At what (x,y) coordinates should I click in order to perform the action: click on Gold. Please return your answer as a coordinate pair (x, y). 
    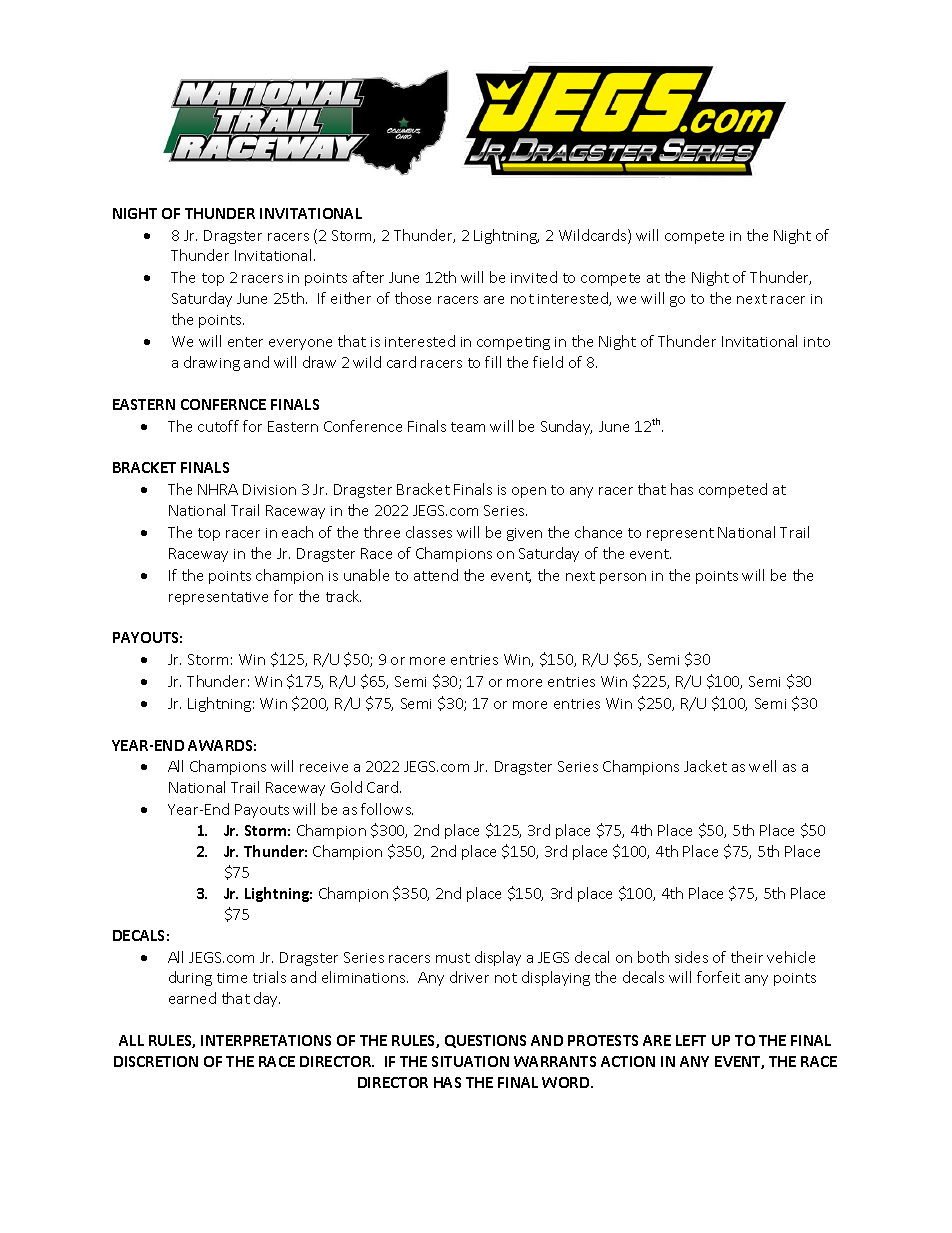
    Looking at the image, I should click on (346, 787).
